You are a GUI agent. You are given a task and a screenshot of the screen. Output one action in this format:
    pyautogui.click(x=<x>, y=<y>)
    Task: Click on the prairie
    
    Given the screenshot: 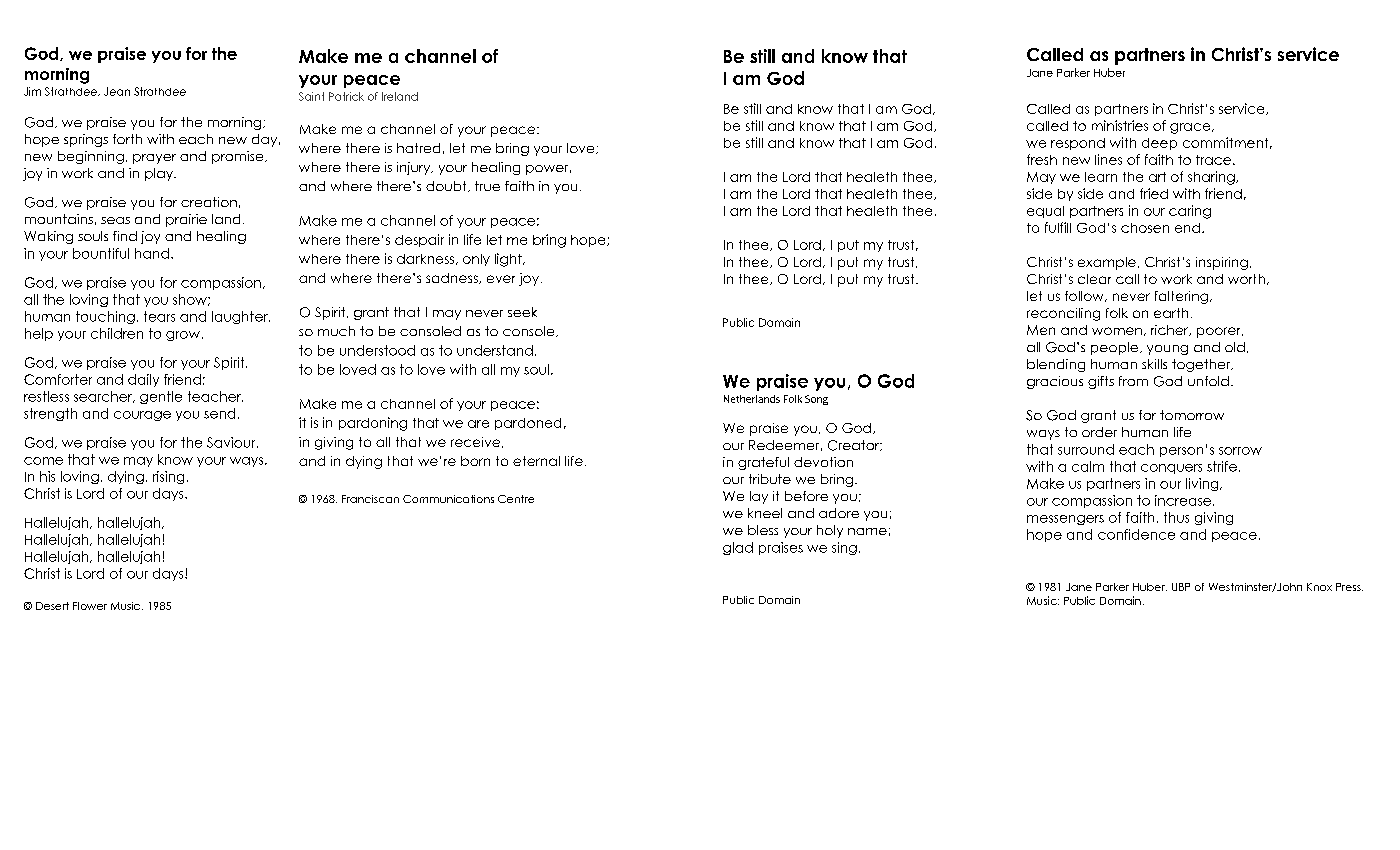 What is the action you would take?
    pyautogui.click(x=186, y=220)
